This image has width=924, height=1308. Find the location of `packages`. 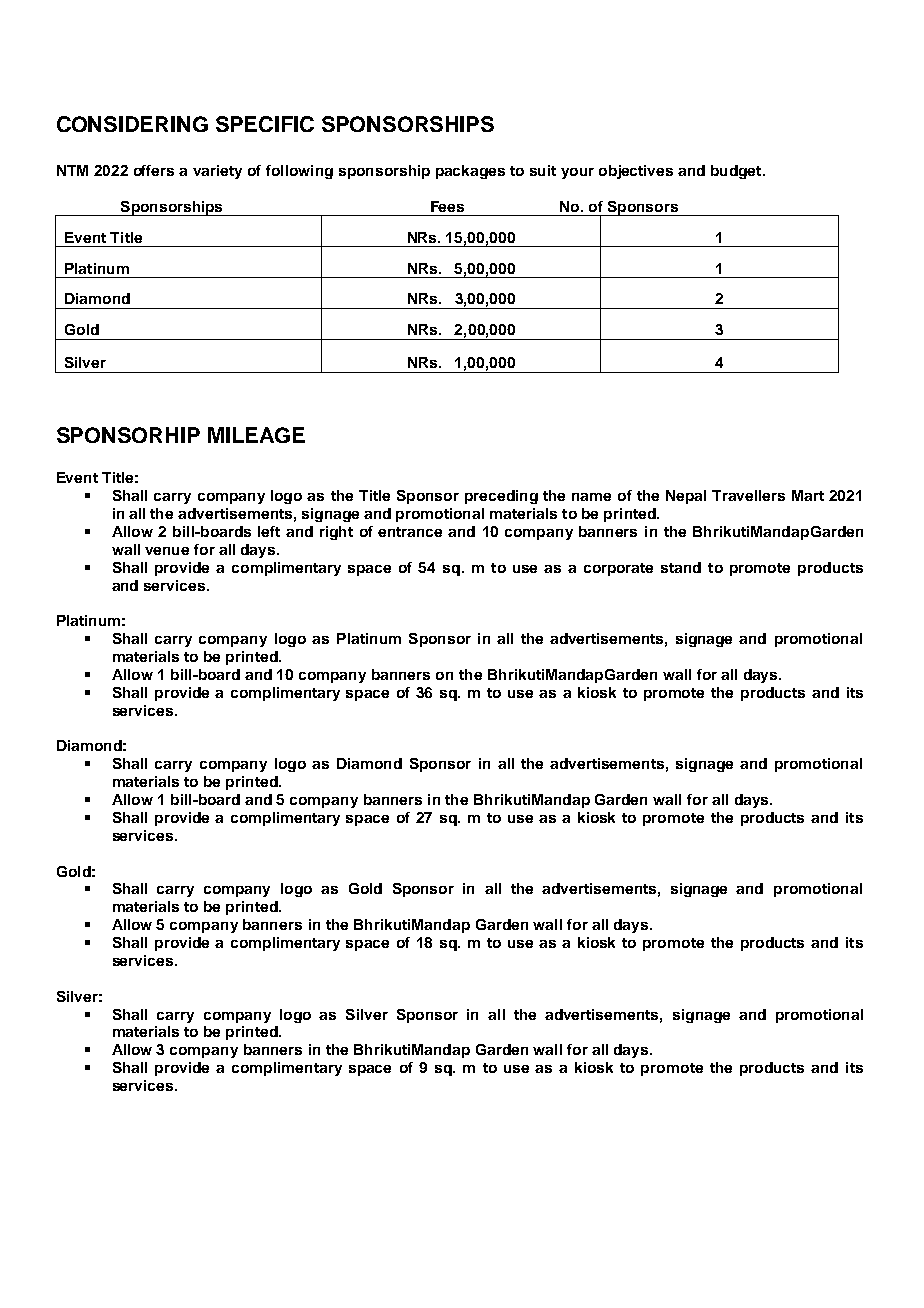

packages is located at coordinates (470, 172).
